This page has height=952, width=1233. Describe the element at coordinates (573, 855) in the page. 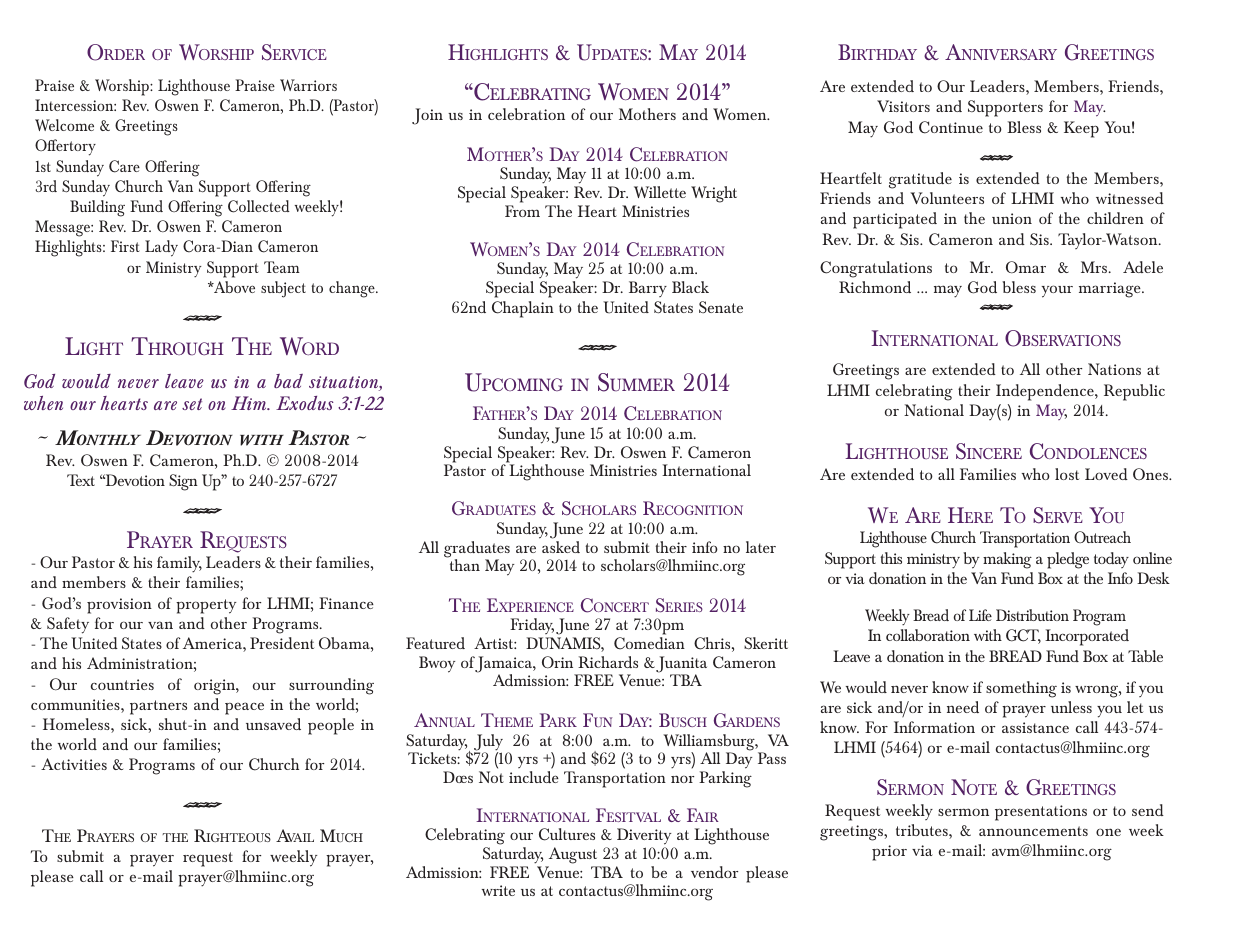

I see `August` at that location.
